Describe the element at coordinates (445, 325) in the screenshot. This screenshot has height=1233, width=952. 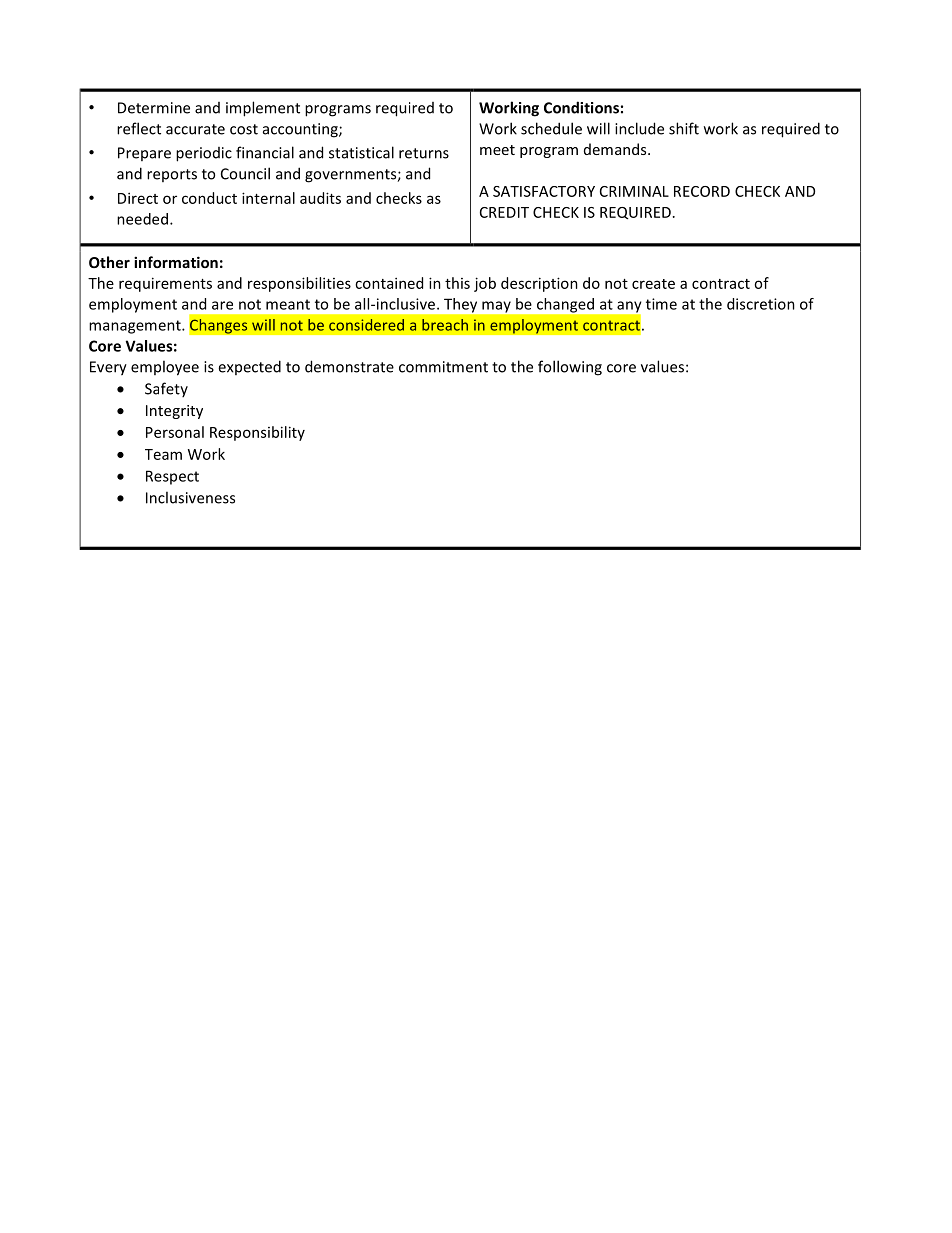
I see `breach` at that location.
